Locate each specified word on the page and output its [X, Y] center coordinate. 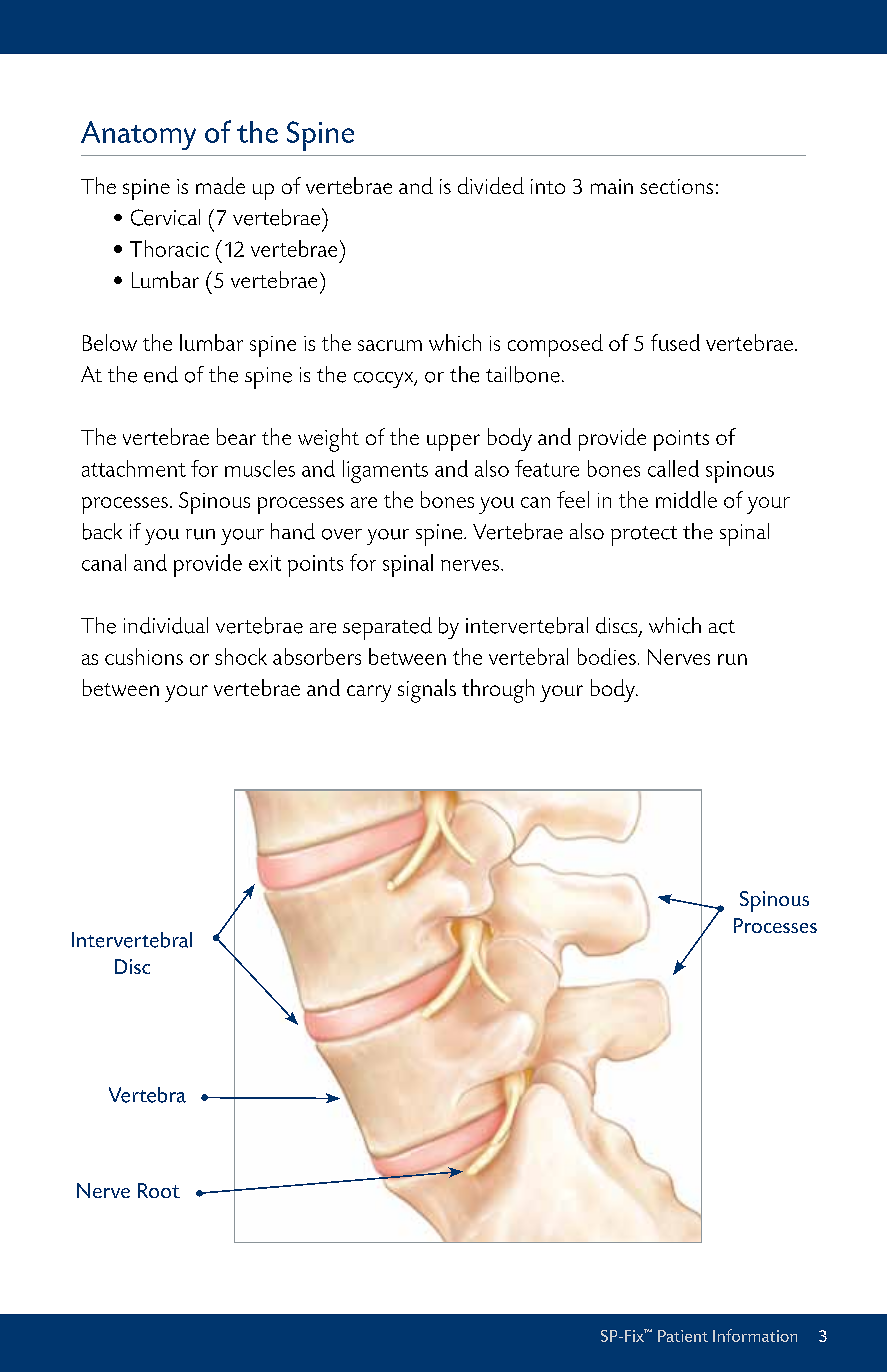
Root [159, 1190]
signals [427, 691]
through [498, 691]
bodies [607, 656]
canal [104, 562]
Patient [683, 1336]
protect [644, 536]
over [342, 534]
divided [491, 185]
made [220, 185]
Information [755, 1335]
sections [676, 186]
